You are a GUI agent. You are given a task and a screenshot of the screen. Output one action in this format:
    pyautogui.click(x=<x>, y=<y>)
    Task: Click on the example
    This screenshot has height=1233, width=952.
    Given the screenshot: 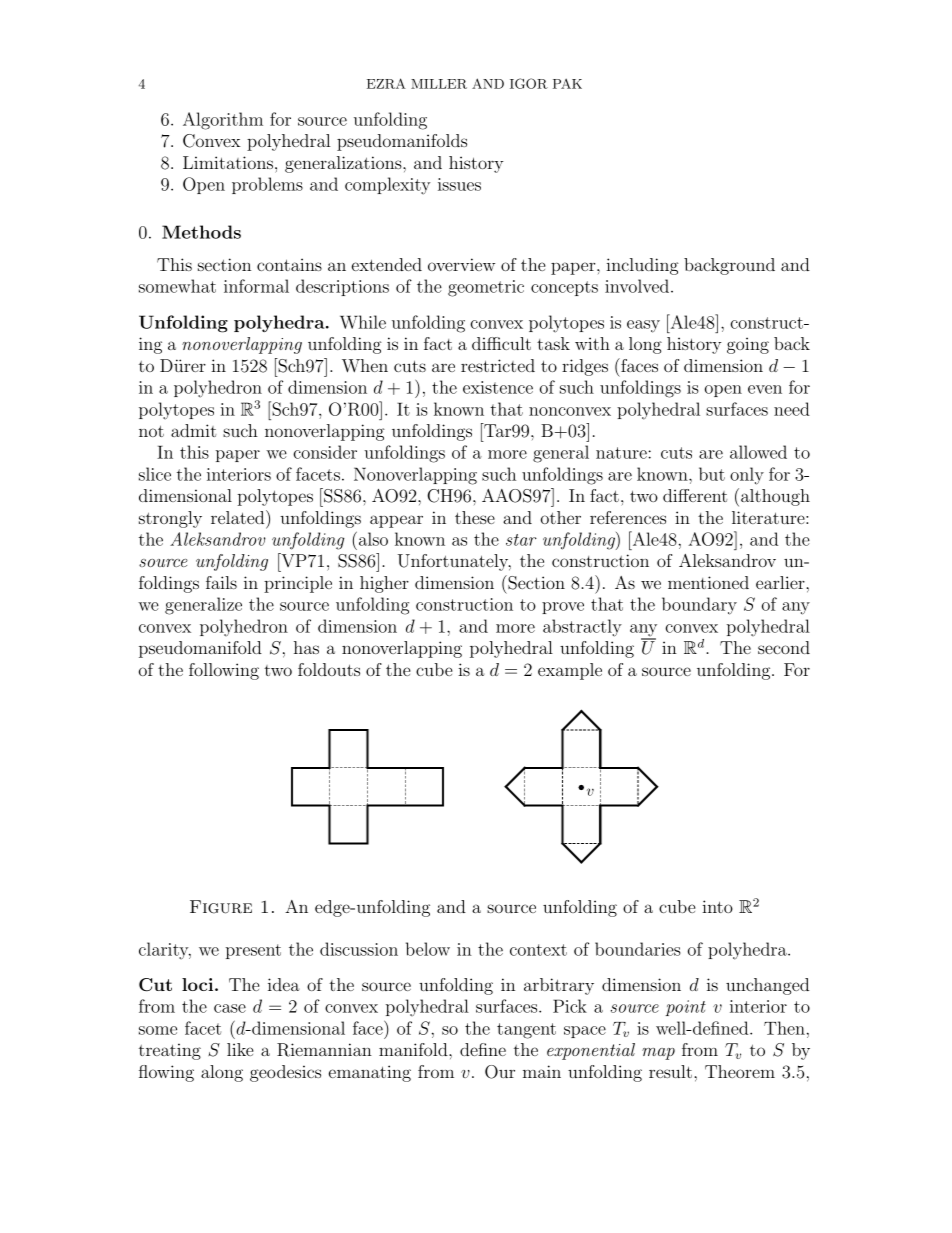 What is the action you would take?
    pyautogui.click(x=570, y=671)
